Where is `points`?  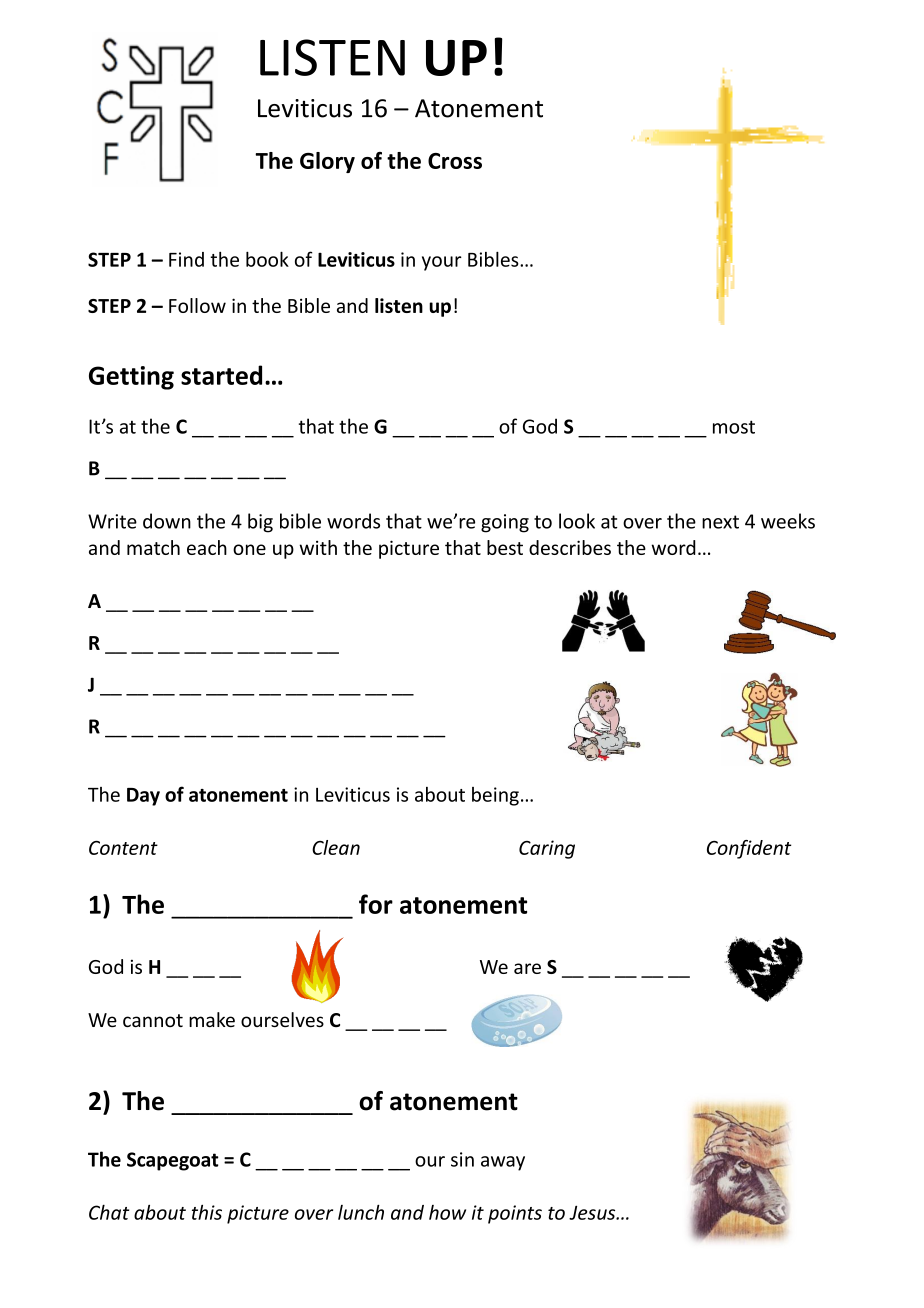
points is located at coordinates (515, 1214).
